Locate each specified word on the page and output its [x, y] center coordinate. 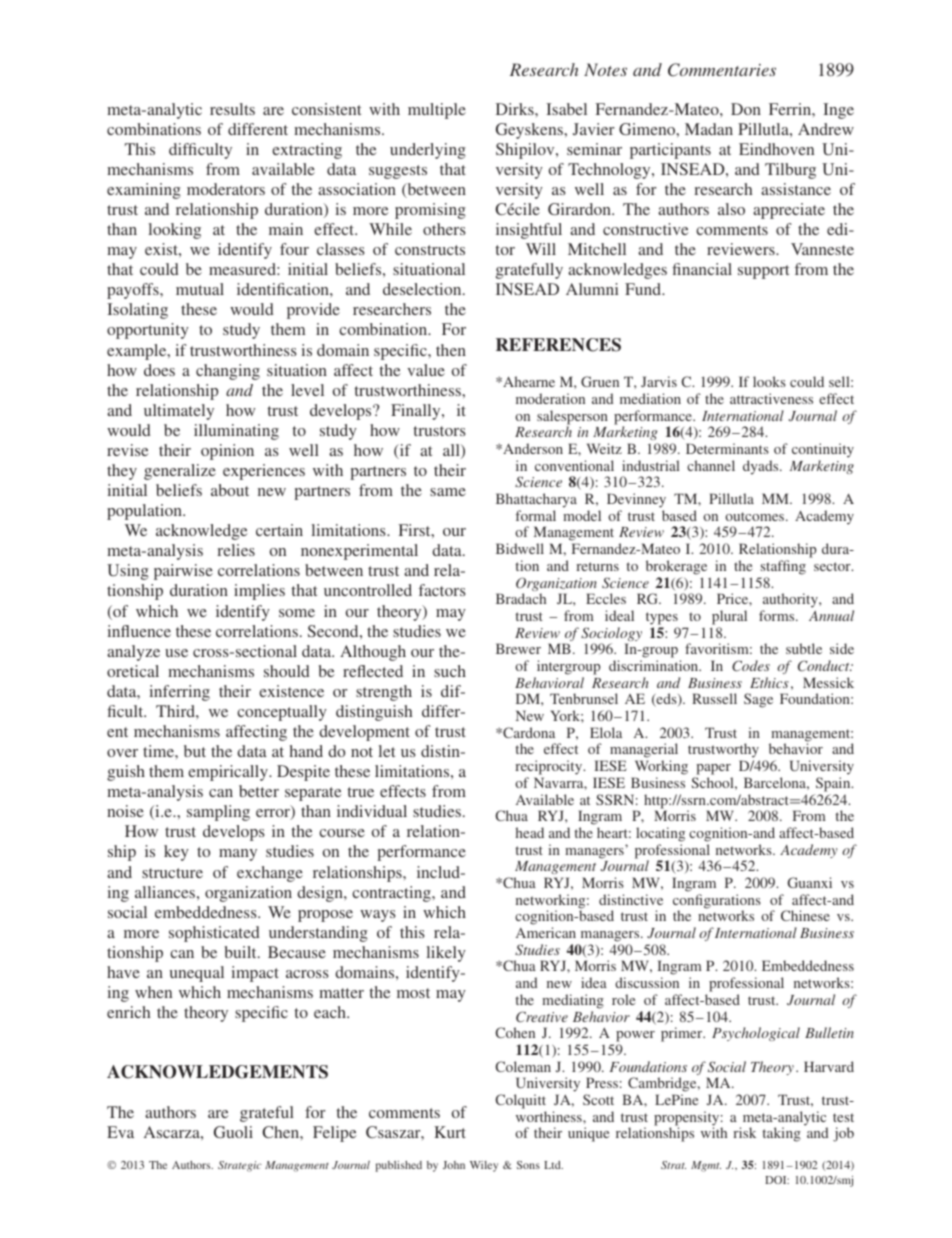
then [451, 350]
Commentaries [722, 70]
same [448, 492]
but [195, 751]
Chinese [805, 915]
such [450, 671]
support [763, 272]
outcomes [756, 516]
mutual [200, 289]
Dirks [516, 109]
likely [446, 954]
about [230, 490]
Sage [758, 700]
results [232, 109]
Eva [120, 1132]
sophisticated [214, 934]
